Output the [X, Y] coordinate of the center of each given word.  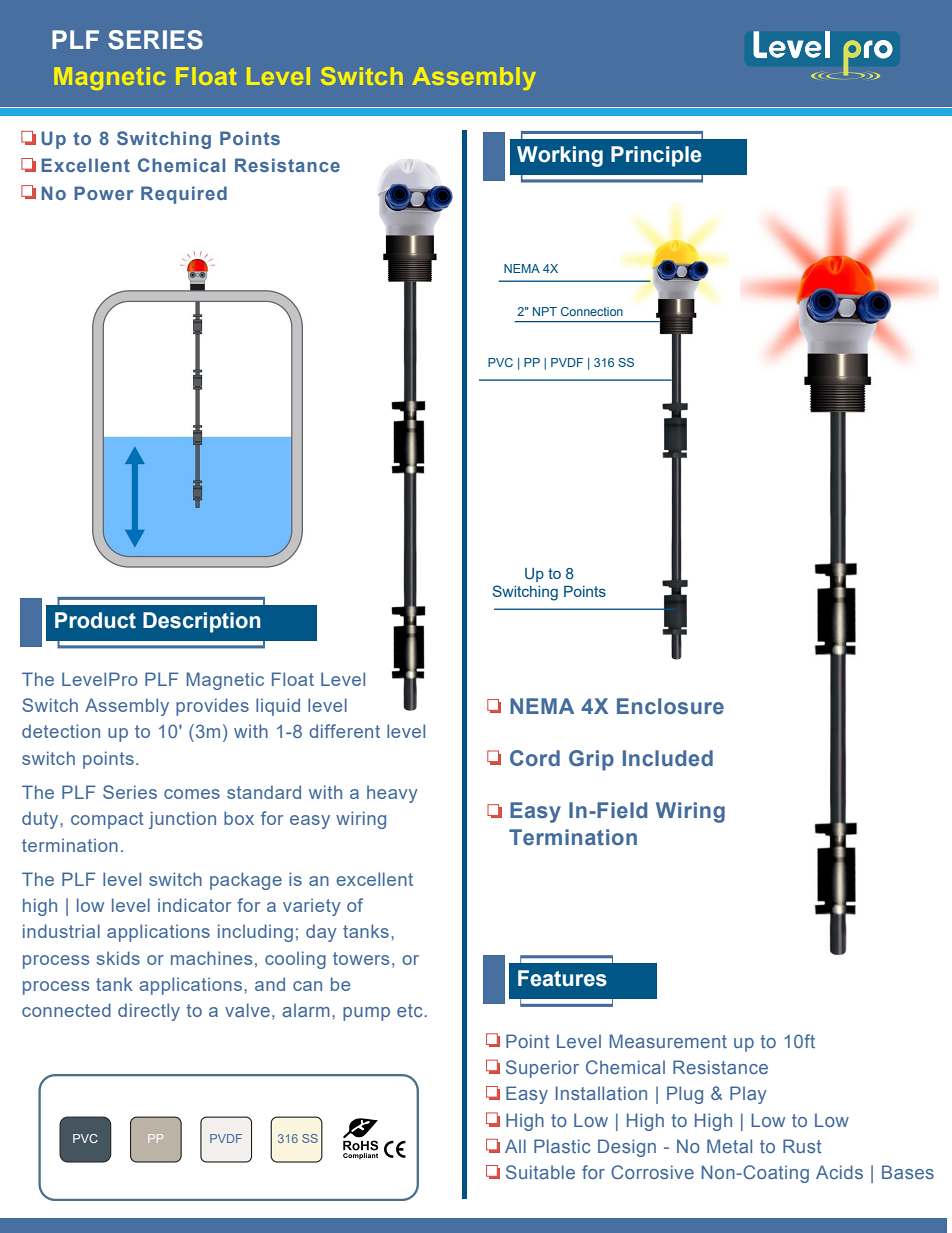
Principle [656, 156]
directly [149, 1012]
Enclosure [670, 706]
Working [560, 156]
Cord [535, 758]
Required [184, 195]
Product [95, 620]
